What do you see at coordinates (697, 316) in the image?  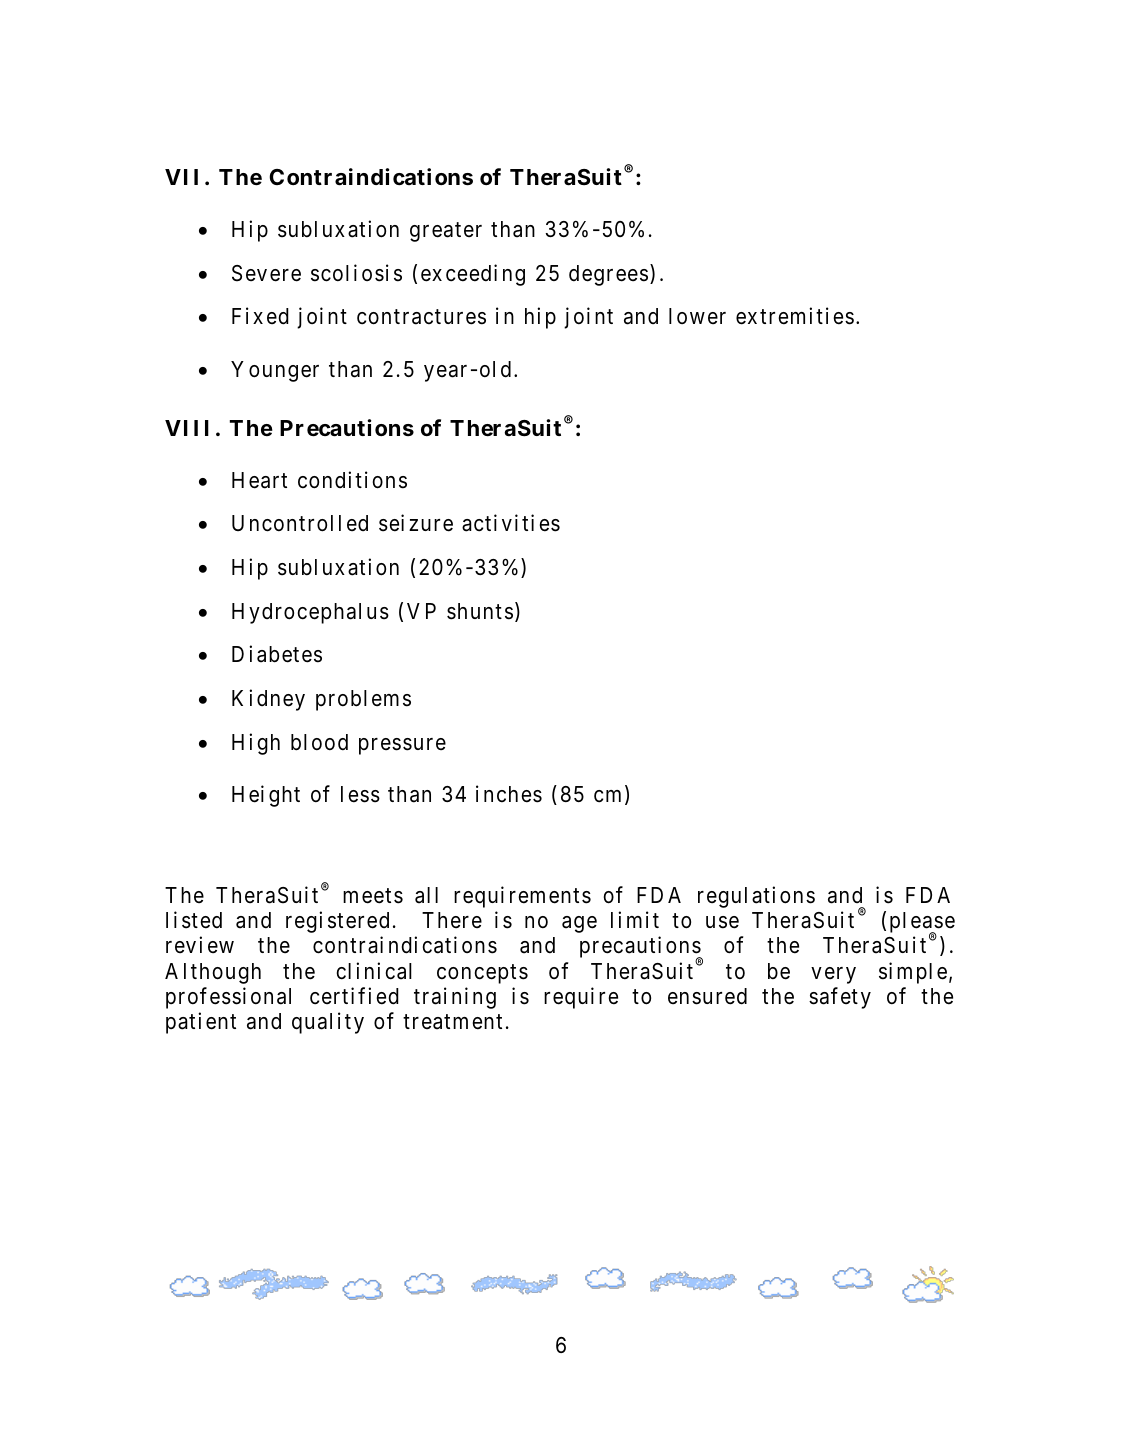 I see `lower` at bounding box center [697, 316].
